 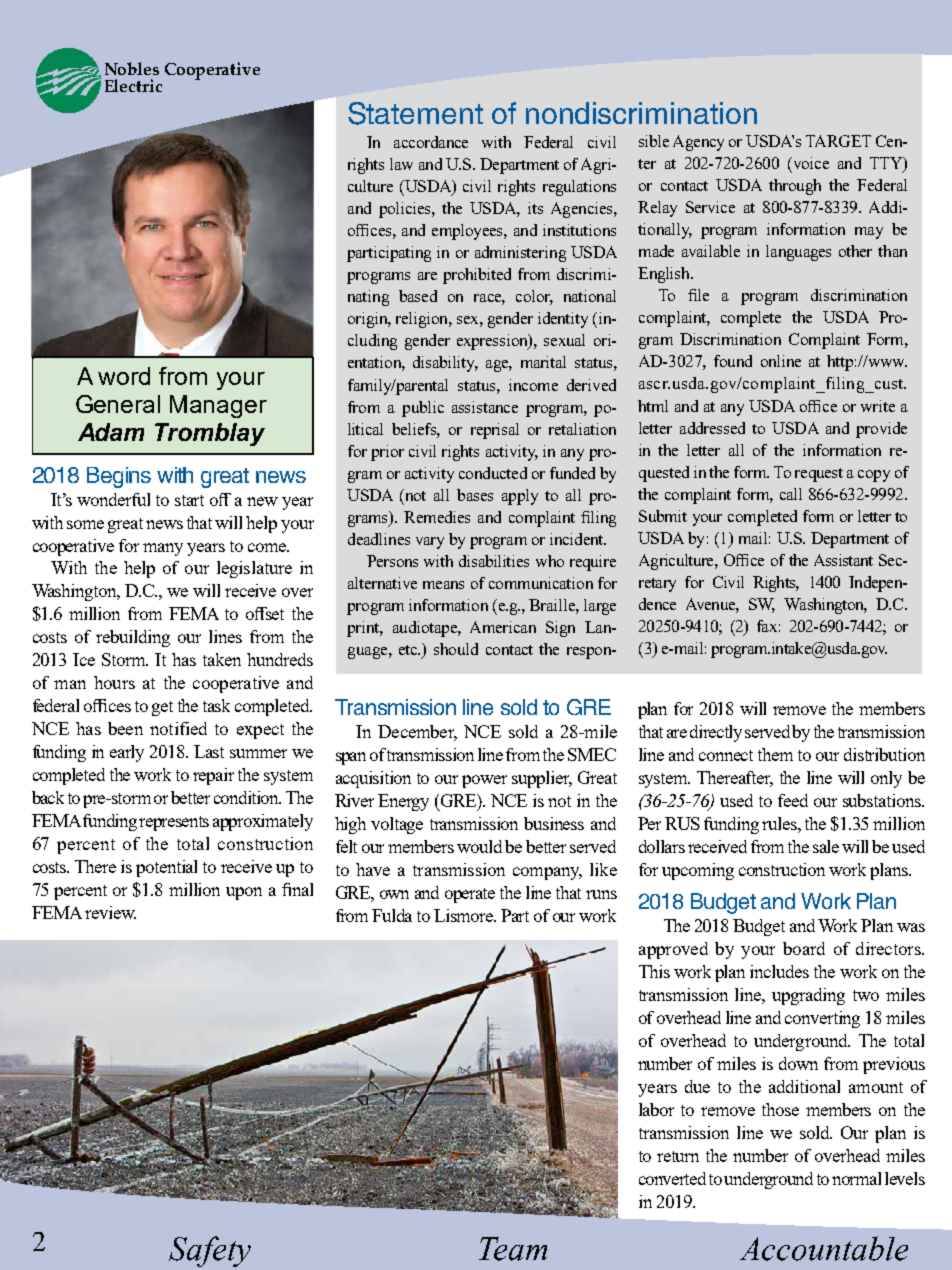 I want to click on Team, so click(x=513, y=1249).
